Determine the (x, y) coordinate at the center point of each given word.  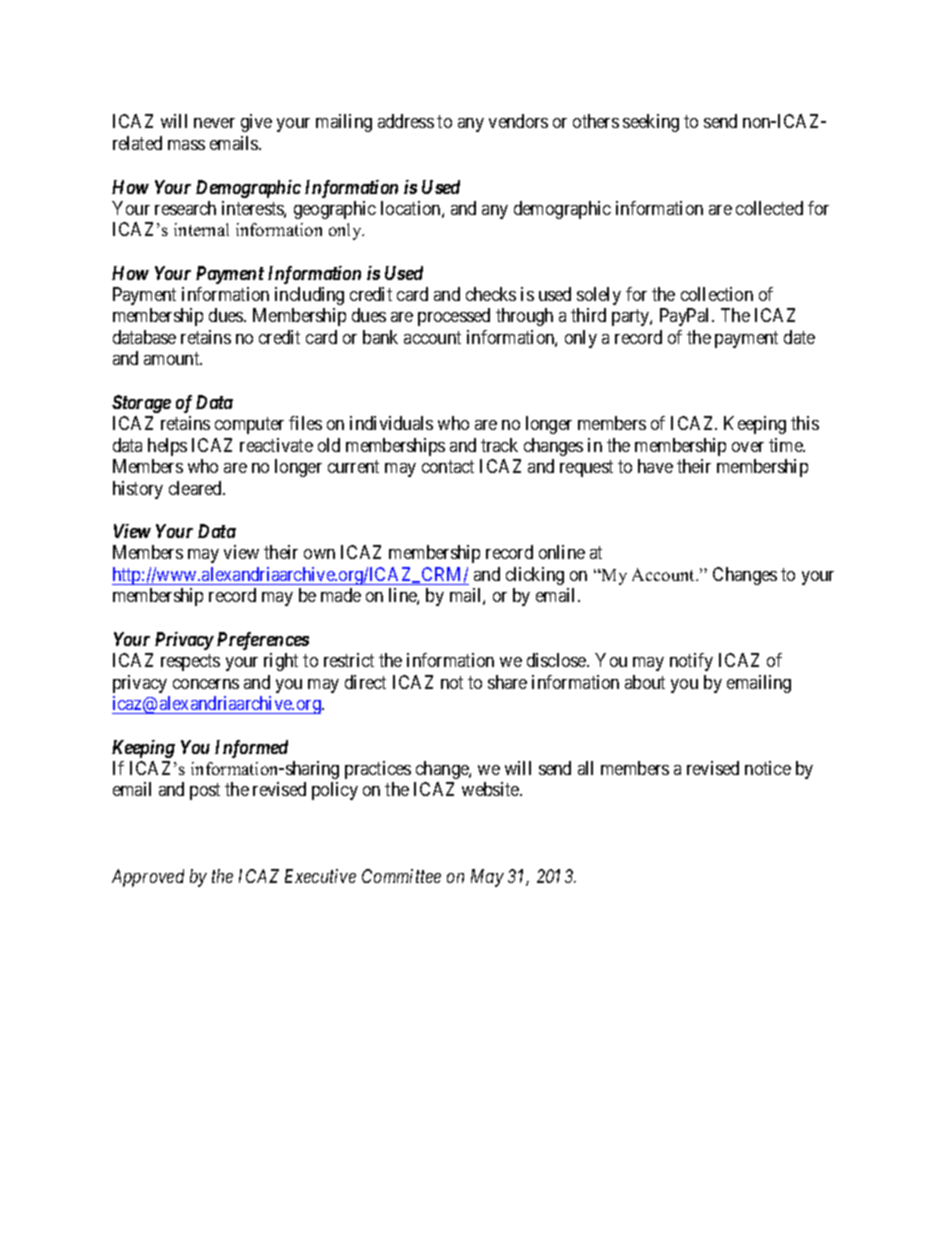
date (799, 337)
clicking (535, 576)
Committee (401, 876)
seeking (651, 123)
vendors (518, 121)
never (214, 123)
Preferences (263, 641)
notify (691, 662)
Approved (148, 878)
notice (768, 768)
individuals (391, 423)
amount (173, 359)
